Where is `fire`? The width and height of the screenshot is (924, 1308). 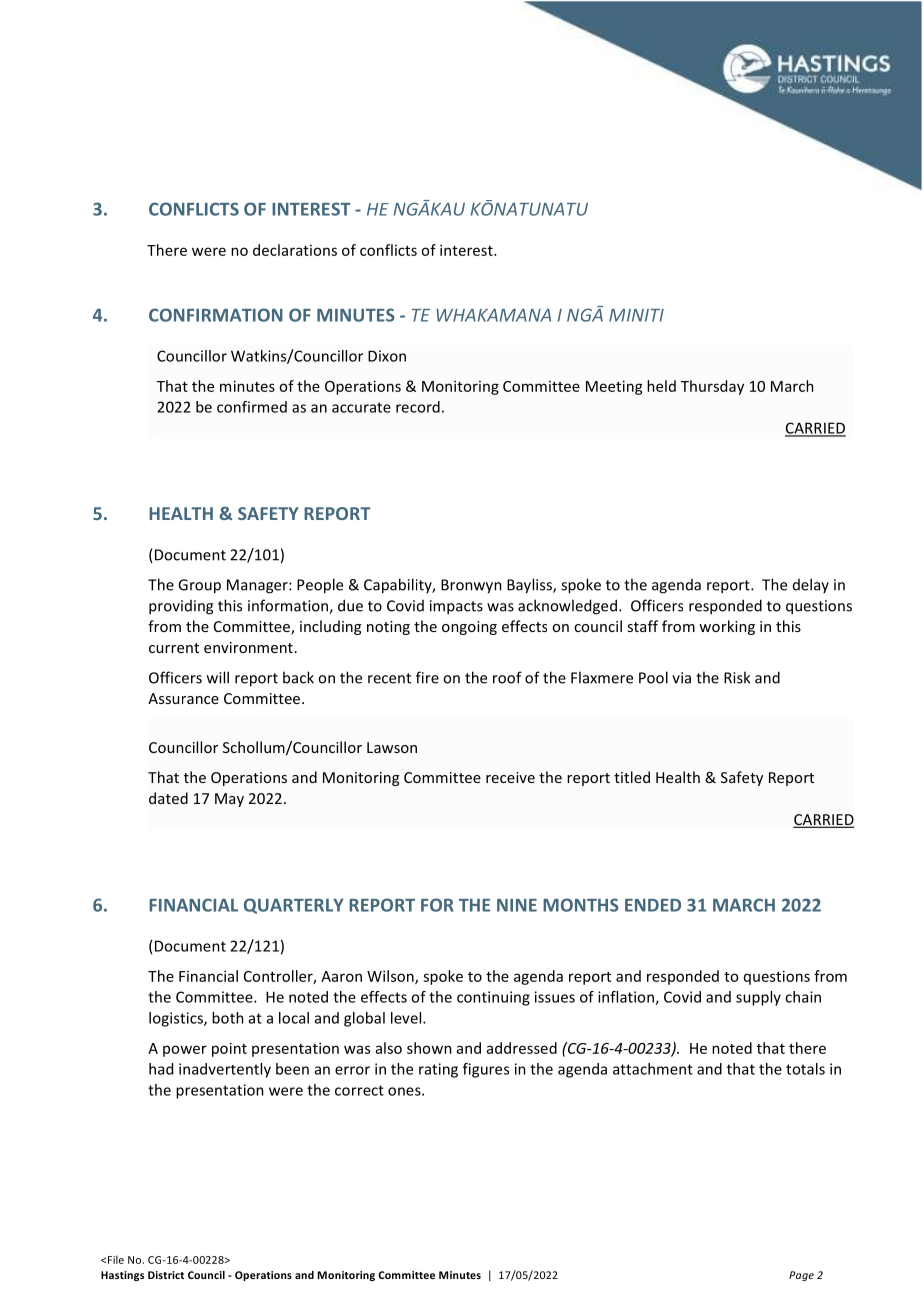 fire is located at coordinates (427, 677).
